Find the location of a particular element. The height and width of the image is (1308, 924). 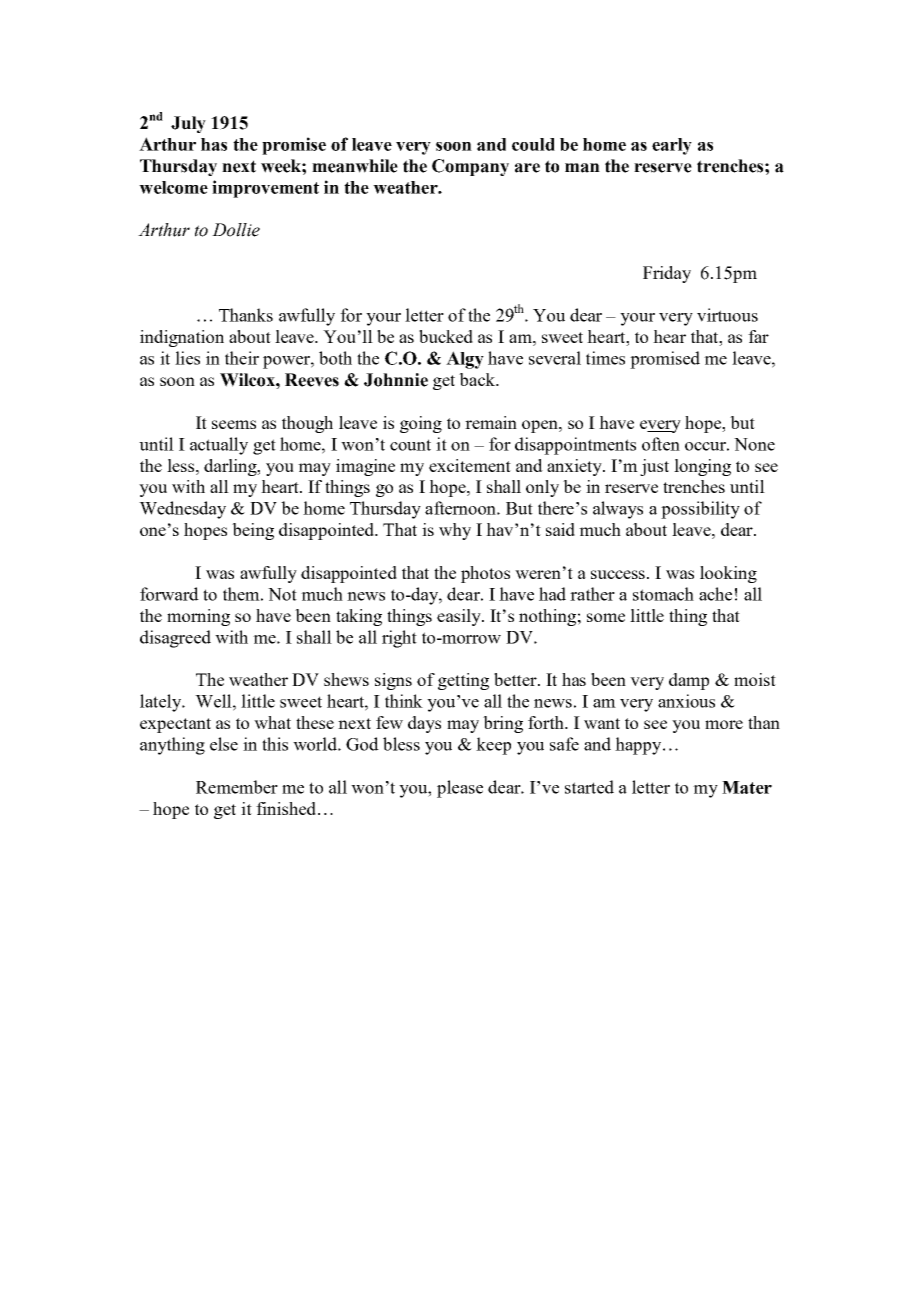

looking is located at coordinates (728, 574).
